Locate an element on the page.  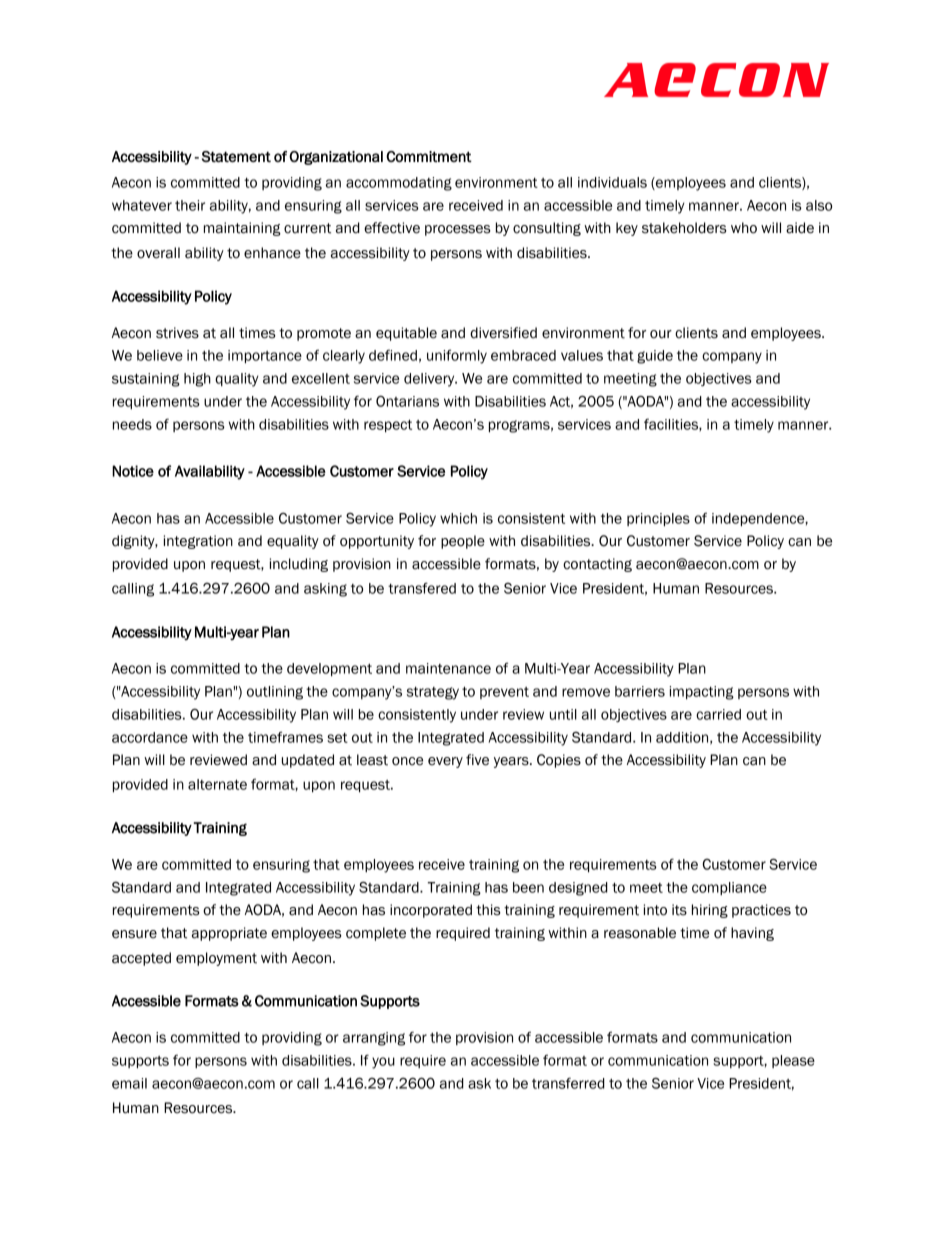
guide is located at coordinates (655, 357).
